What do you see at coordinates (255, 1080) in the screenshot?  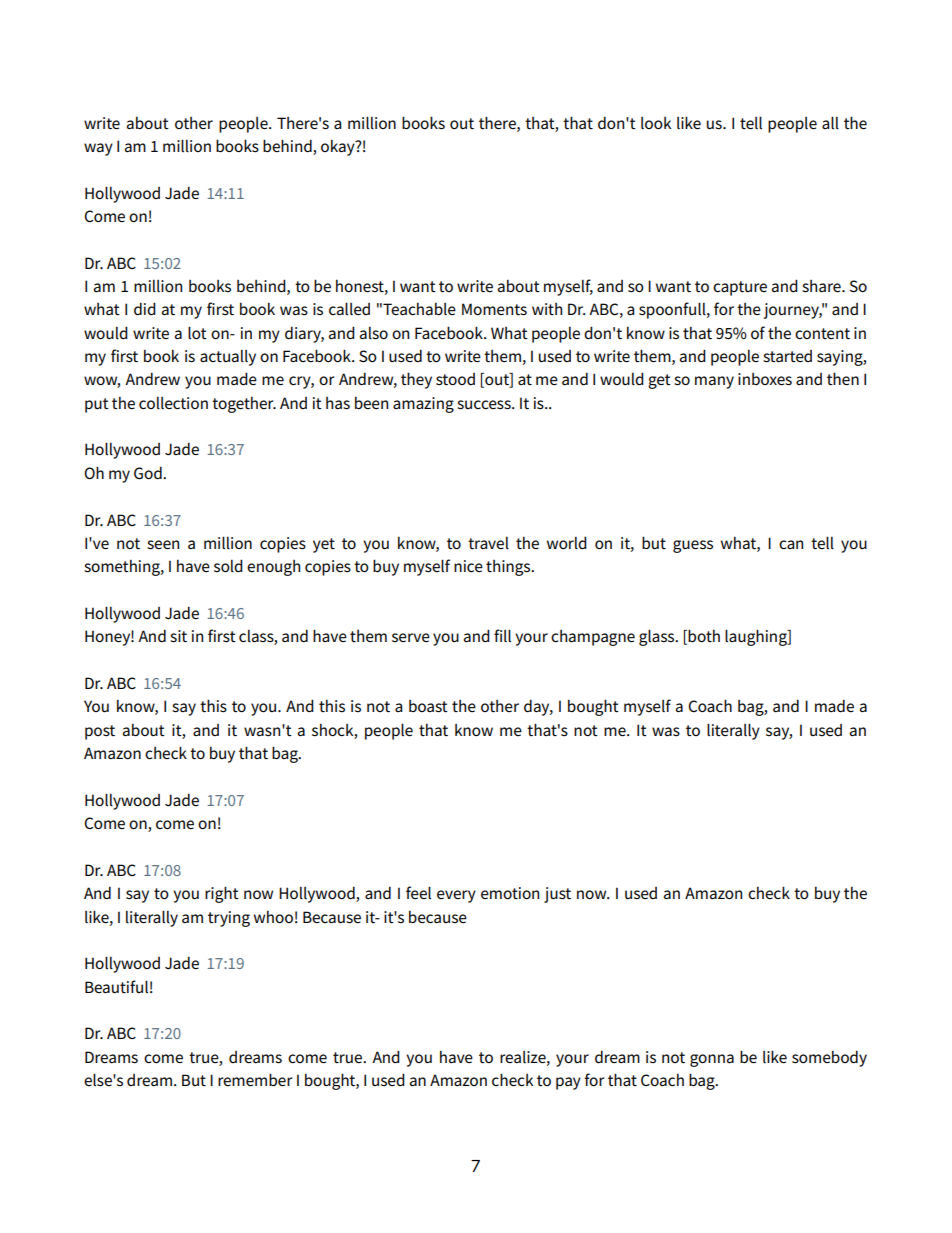 I see `remember` at bounding box center [255, 1080].
